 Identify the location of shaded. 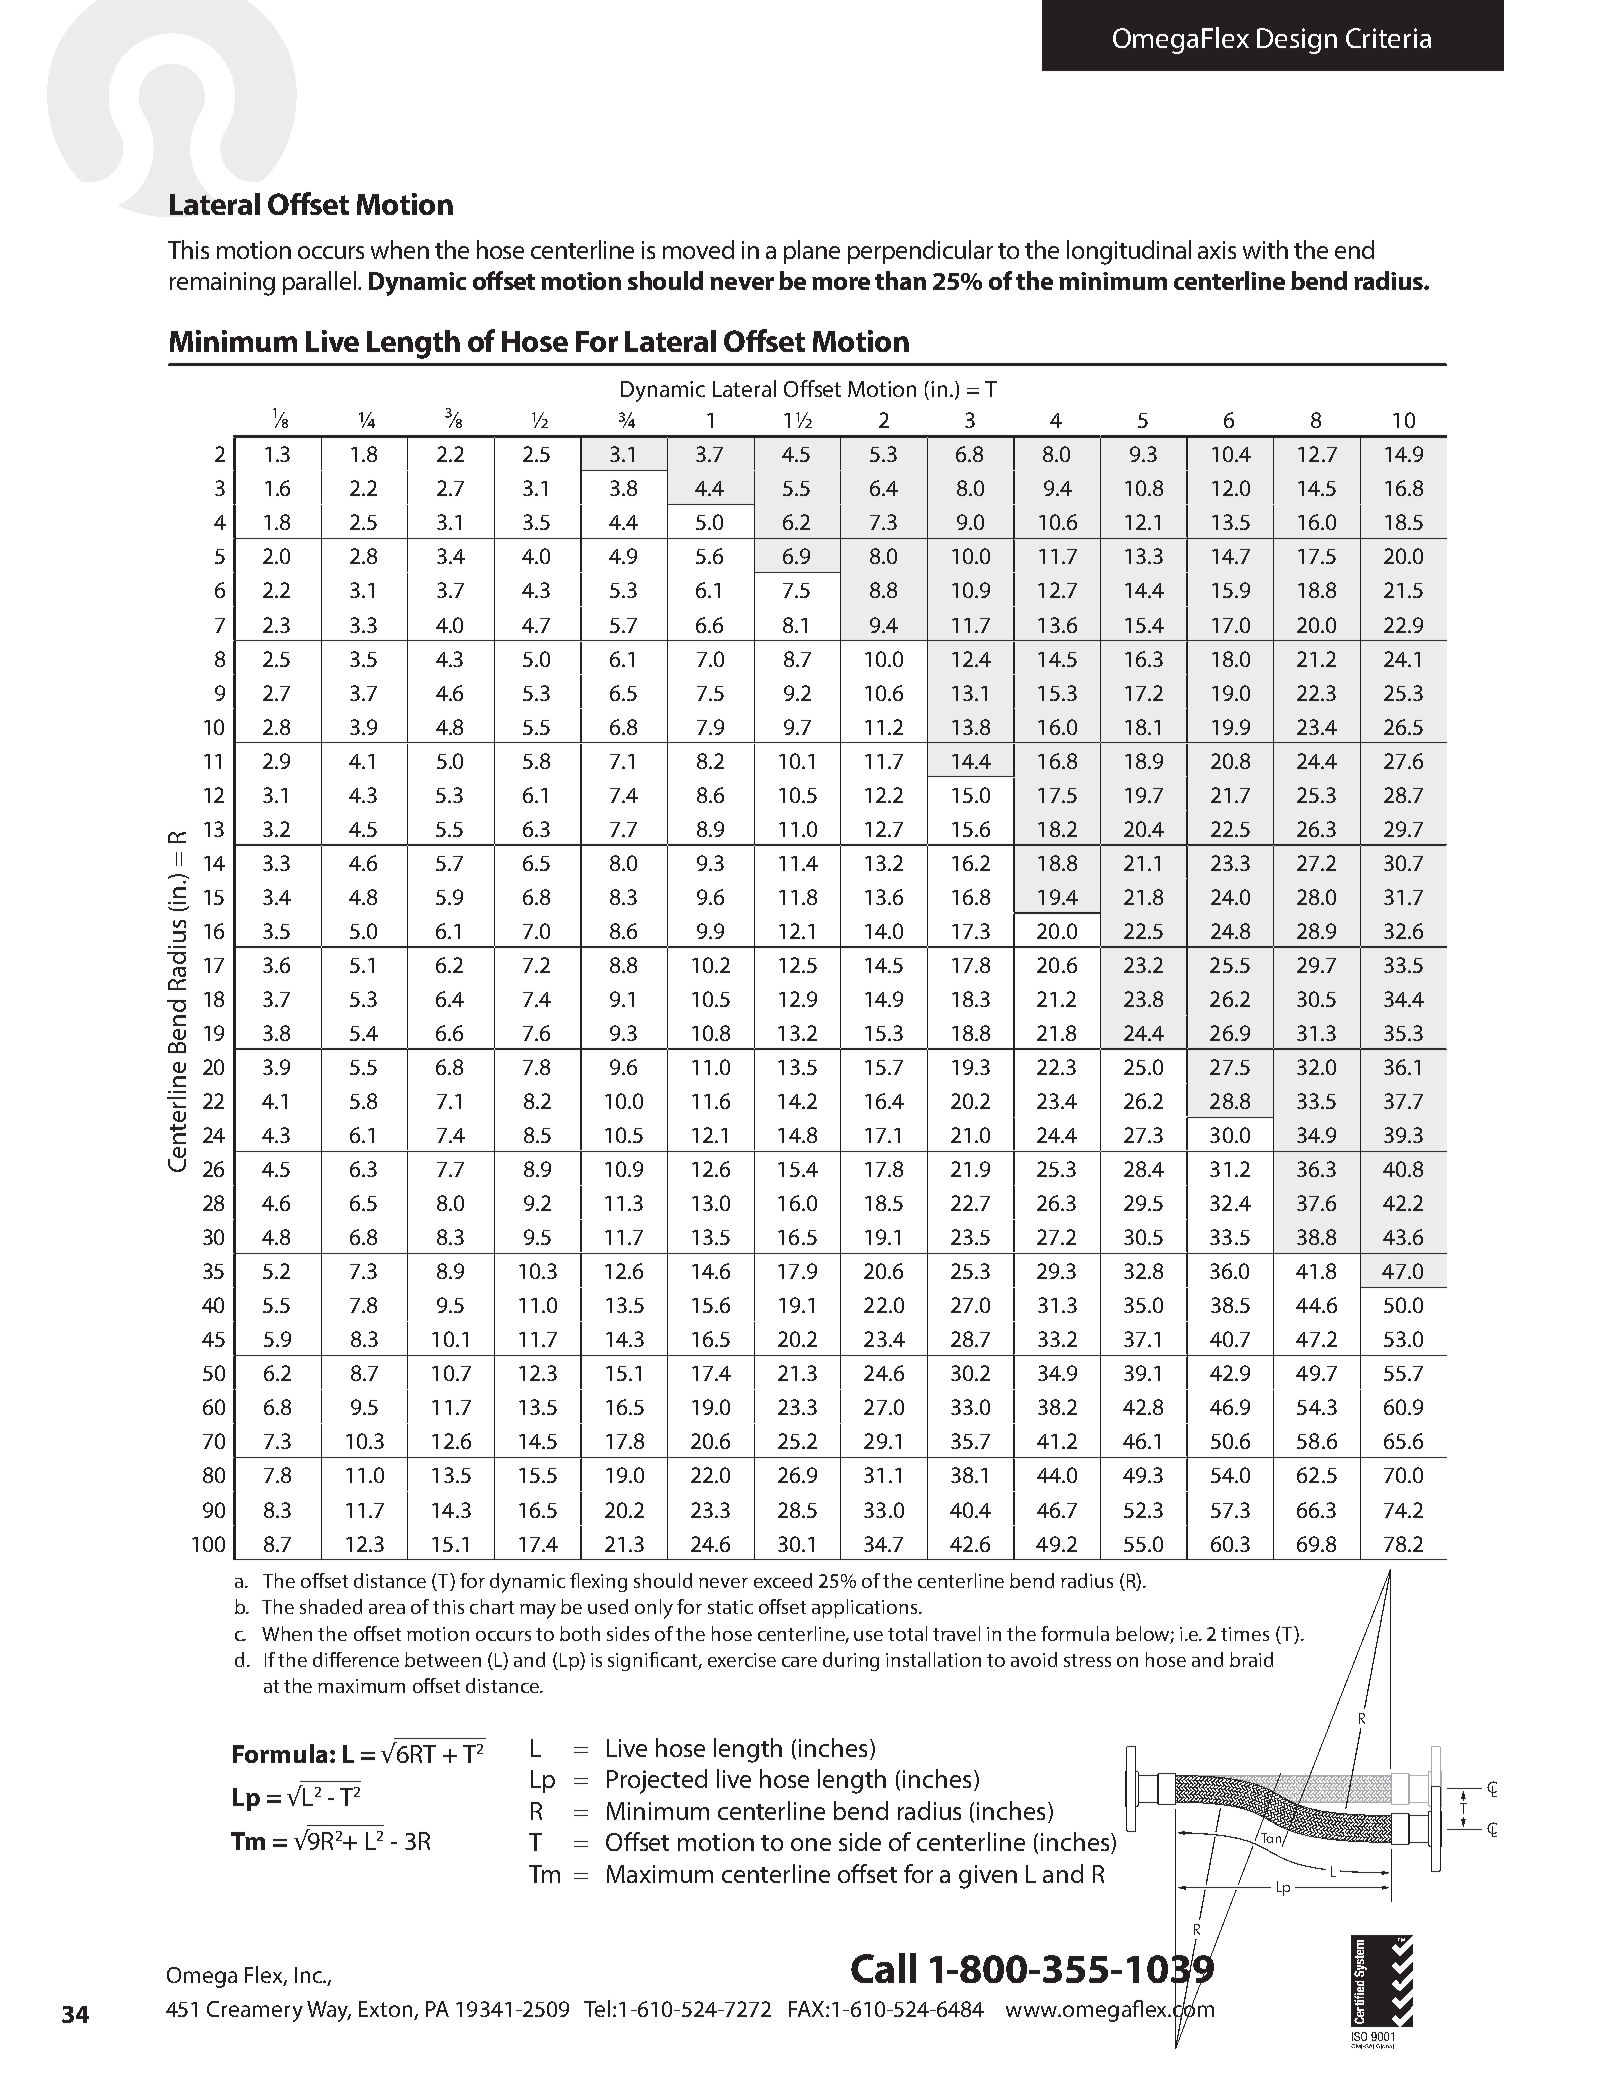
(331, 1606).
